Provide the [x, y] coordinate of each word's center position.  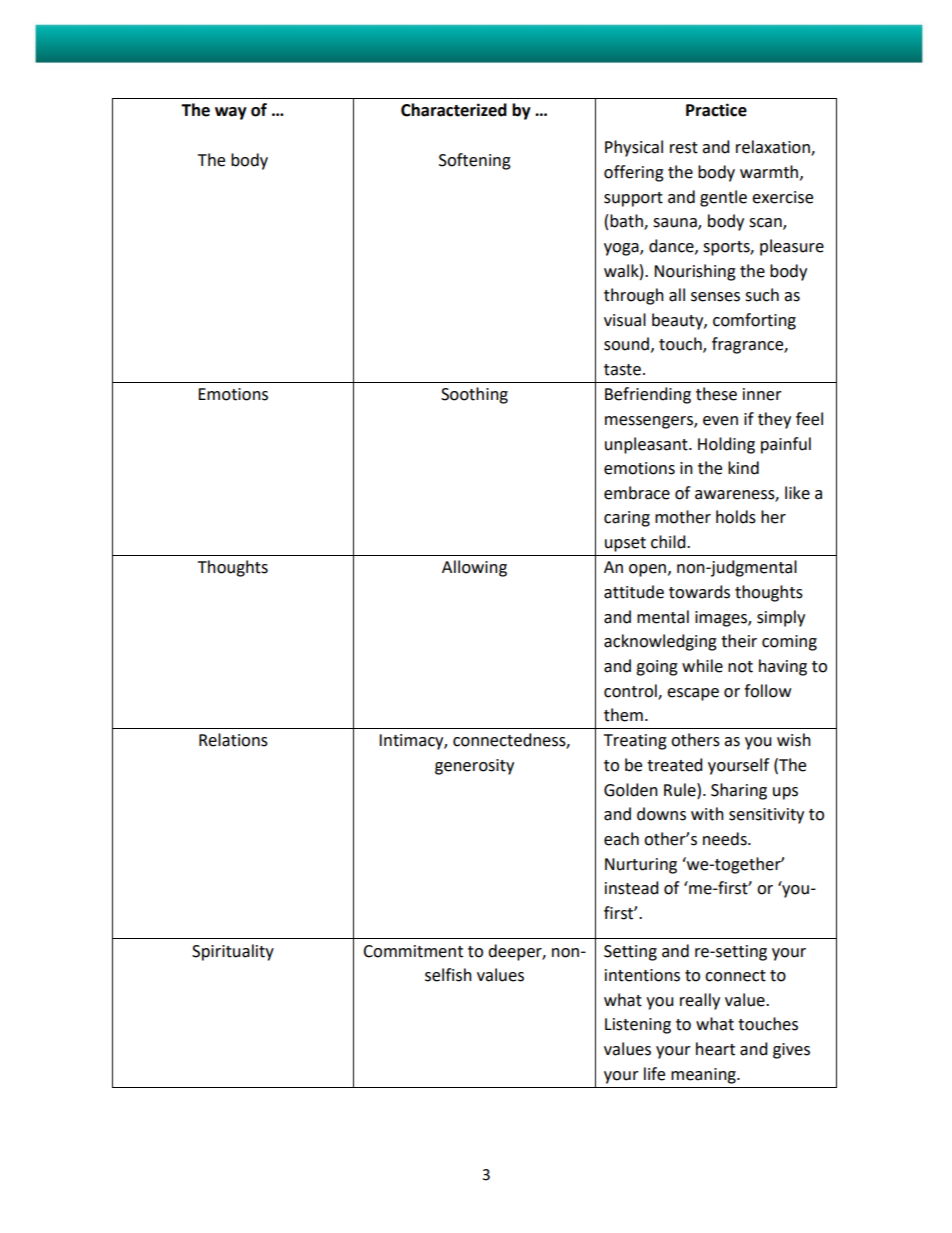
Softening [475, 161]
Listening [638, 1026]
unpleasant [647, 445]
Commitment [413, 951]
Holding [726, 445]
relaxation [774, 148]
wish [794, 740]
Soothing [474, 395]
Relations [233, 740]
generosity [474, 767]
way [231, 113]
